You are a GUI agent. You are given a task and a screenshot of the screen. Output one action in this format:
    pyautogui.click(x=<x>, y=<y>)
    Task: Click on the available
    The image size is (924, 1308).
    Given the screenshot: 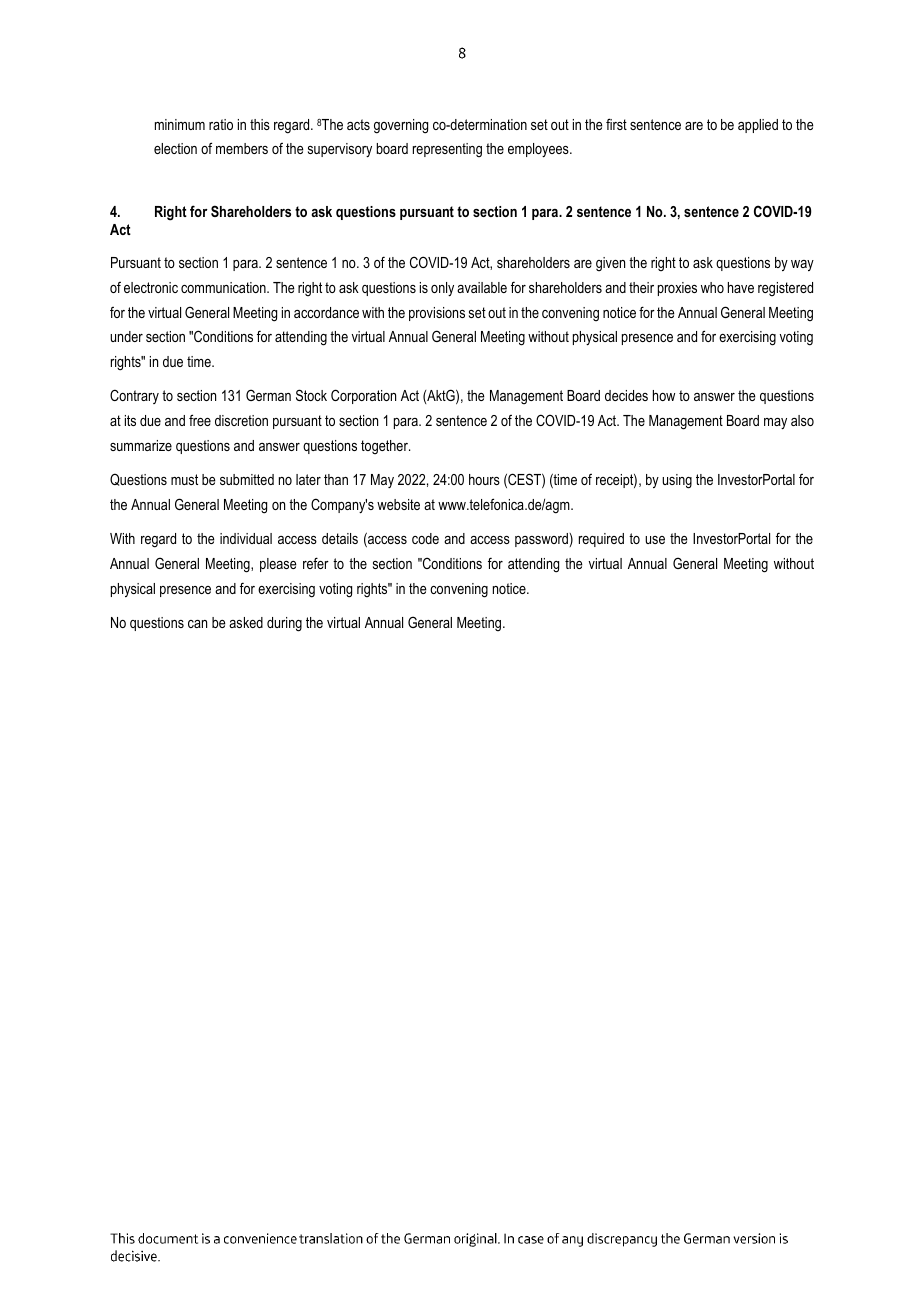 What is the action you would take?
    pyautogui.click(x=482, y=287)
